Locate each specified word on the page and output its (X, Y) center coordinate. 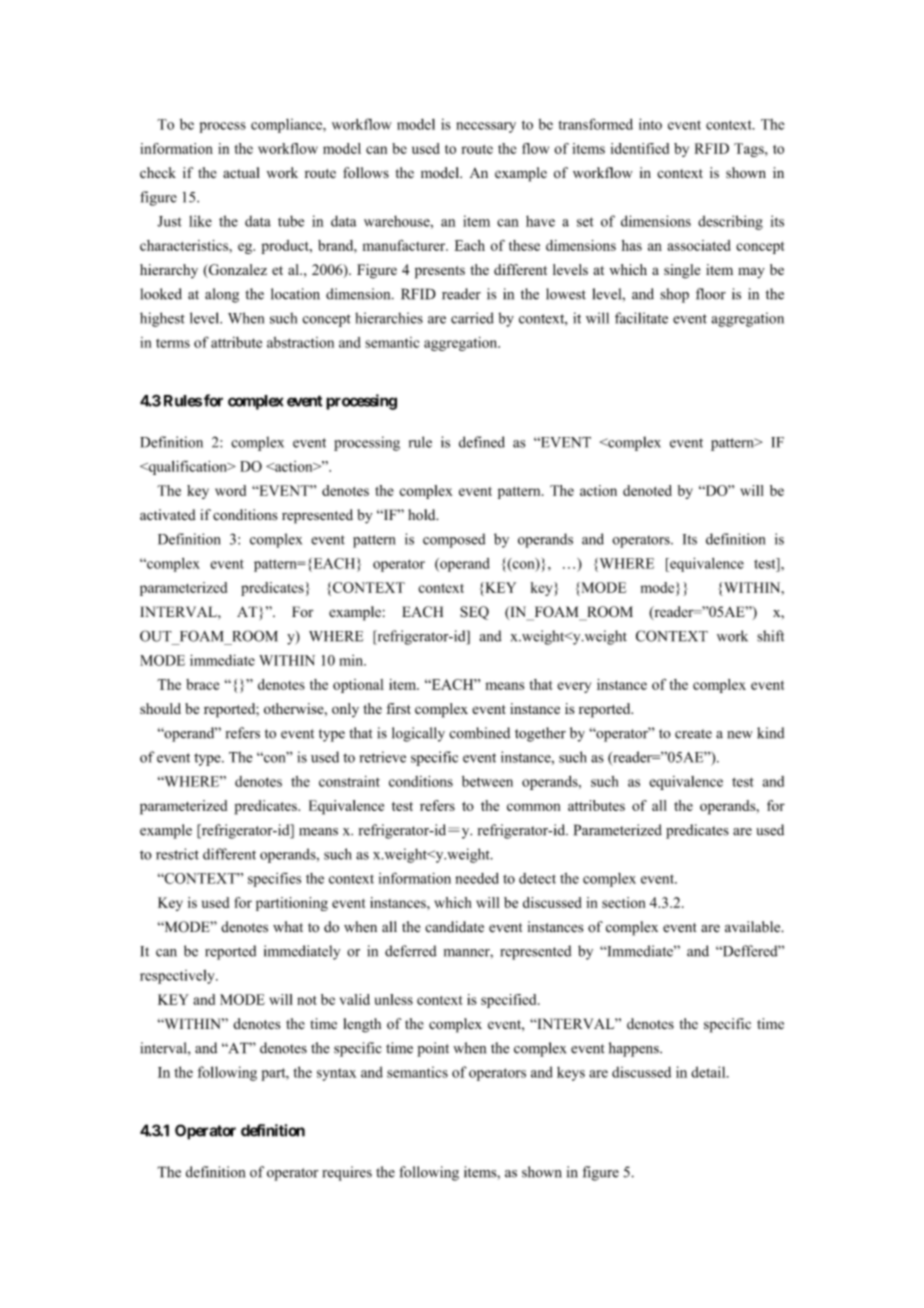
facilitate (641, 318)
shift (770, 636)
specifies (274, 879)
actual (241, 172)
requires (347, 1173)
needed (477, 878)
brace (202, 684)
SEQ (474, 613)
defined (482, 442)
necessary (486, 127)
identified (640, 148)
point (433, 1049)
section (623, 902)
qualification (188, 467)
